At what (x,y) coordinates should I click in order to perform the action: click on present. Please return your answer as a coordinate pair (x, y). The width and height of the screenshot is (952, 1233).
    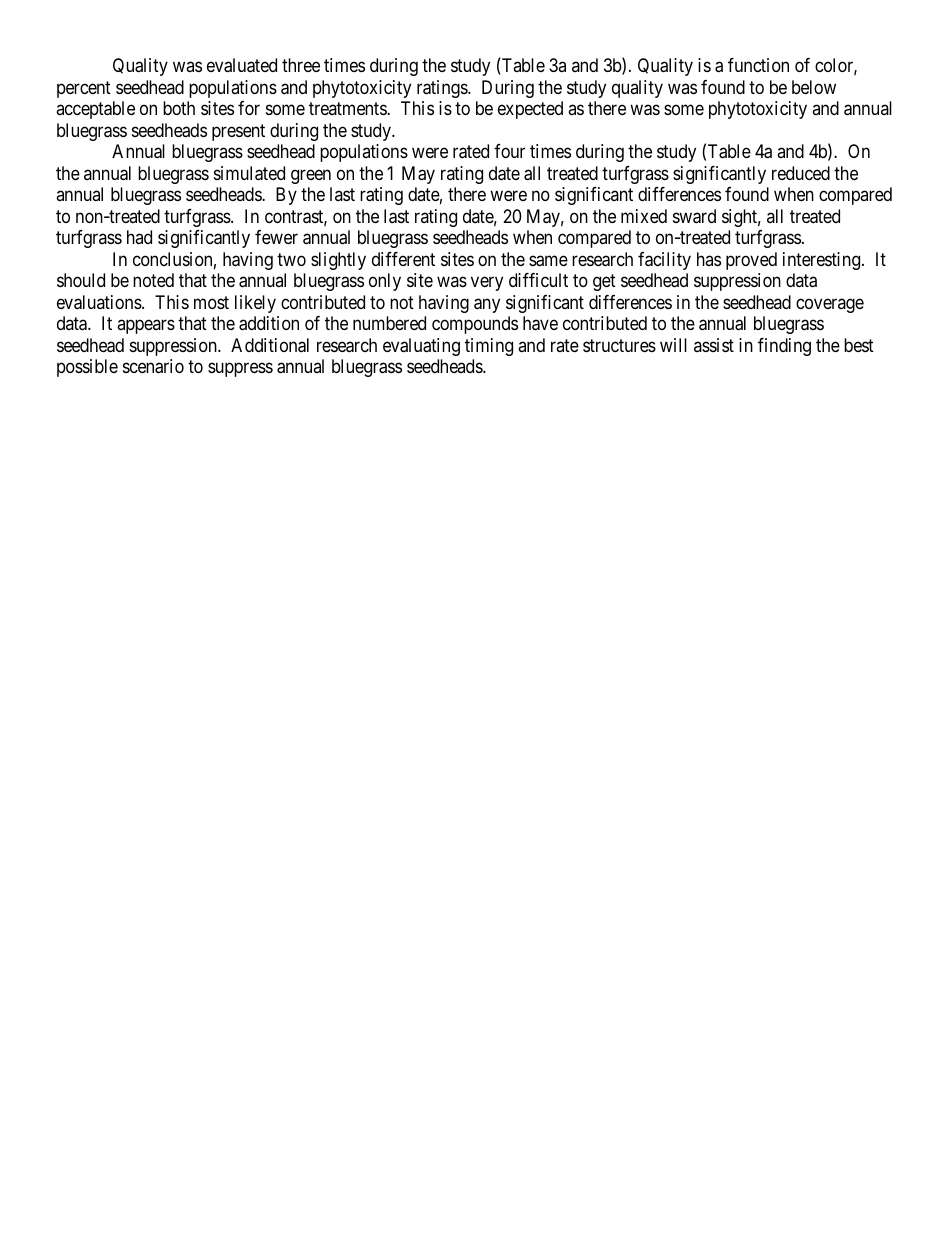
    Looking at the image, I should click on (238, 132).
